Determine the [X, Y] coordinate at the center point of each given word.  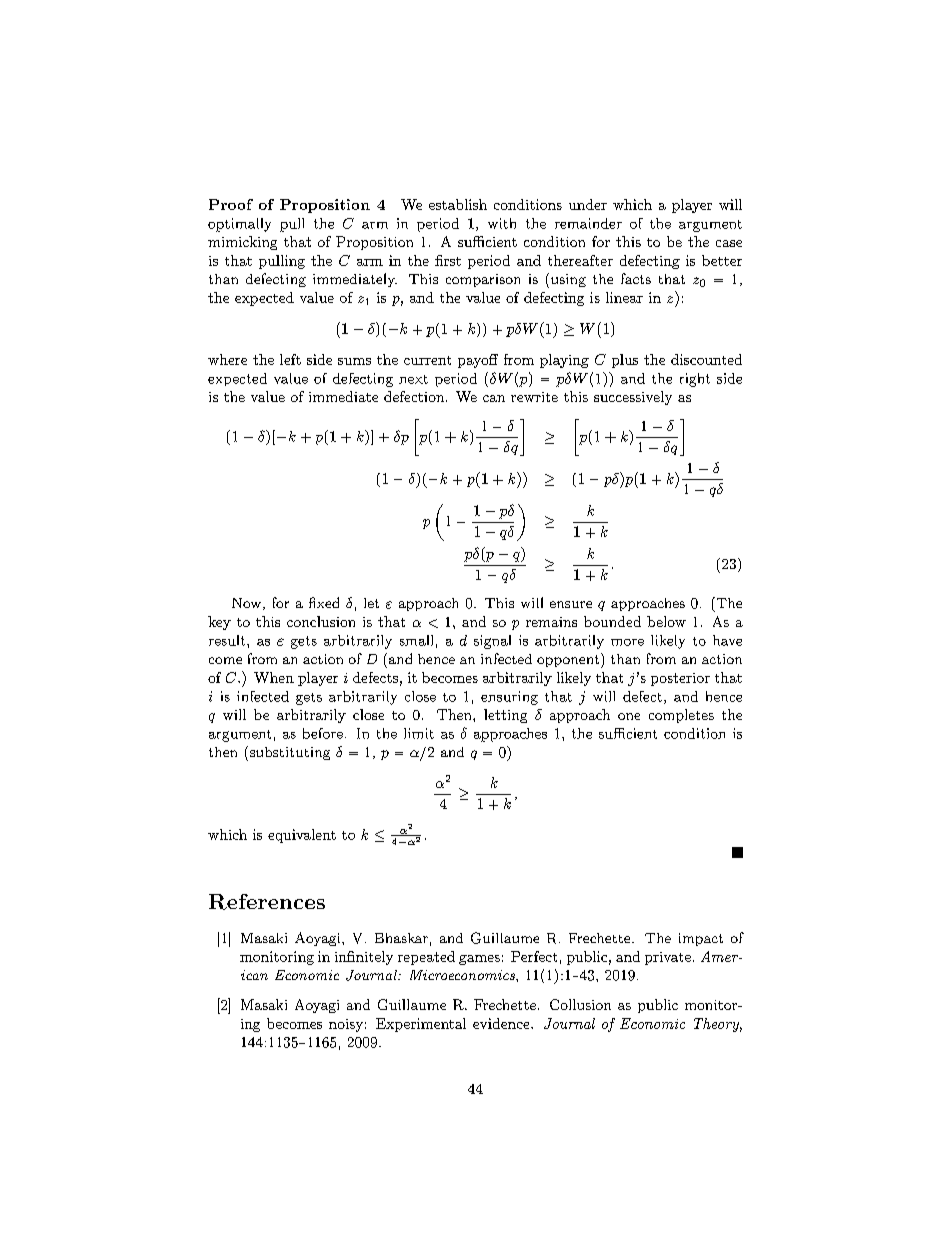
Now [248, 604]
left [290, 359]
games [479, 960]
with [502, 223]
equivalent [302, 836]
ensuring [509, 698]
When [274, 677]
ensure [571, 604]
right [695, 380]
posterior [680, 679]
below [666, 621]
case [729, 243]
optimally [239, 225]
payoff [478, 361]
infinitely [364, 958]
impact [701, 939]
